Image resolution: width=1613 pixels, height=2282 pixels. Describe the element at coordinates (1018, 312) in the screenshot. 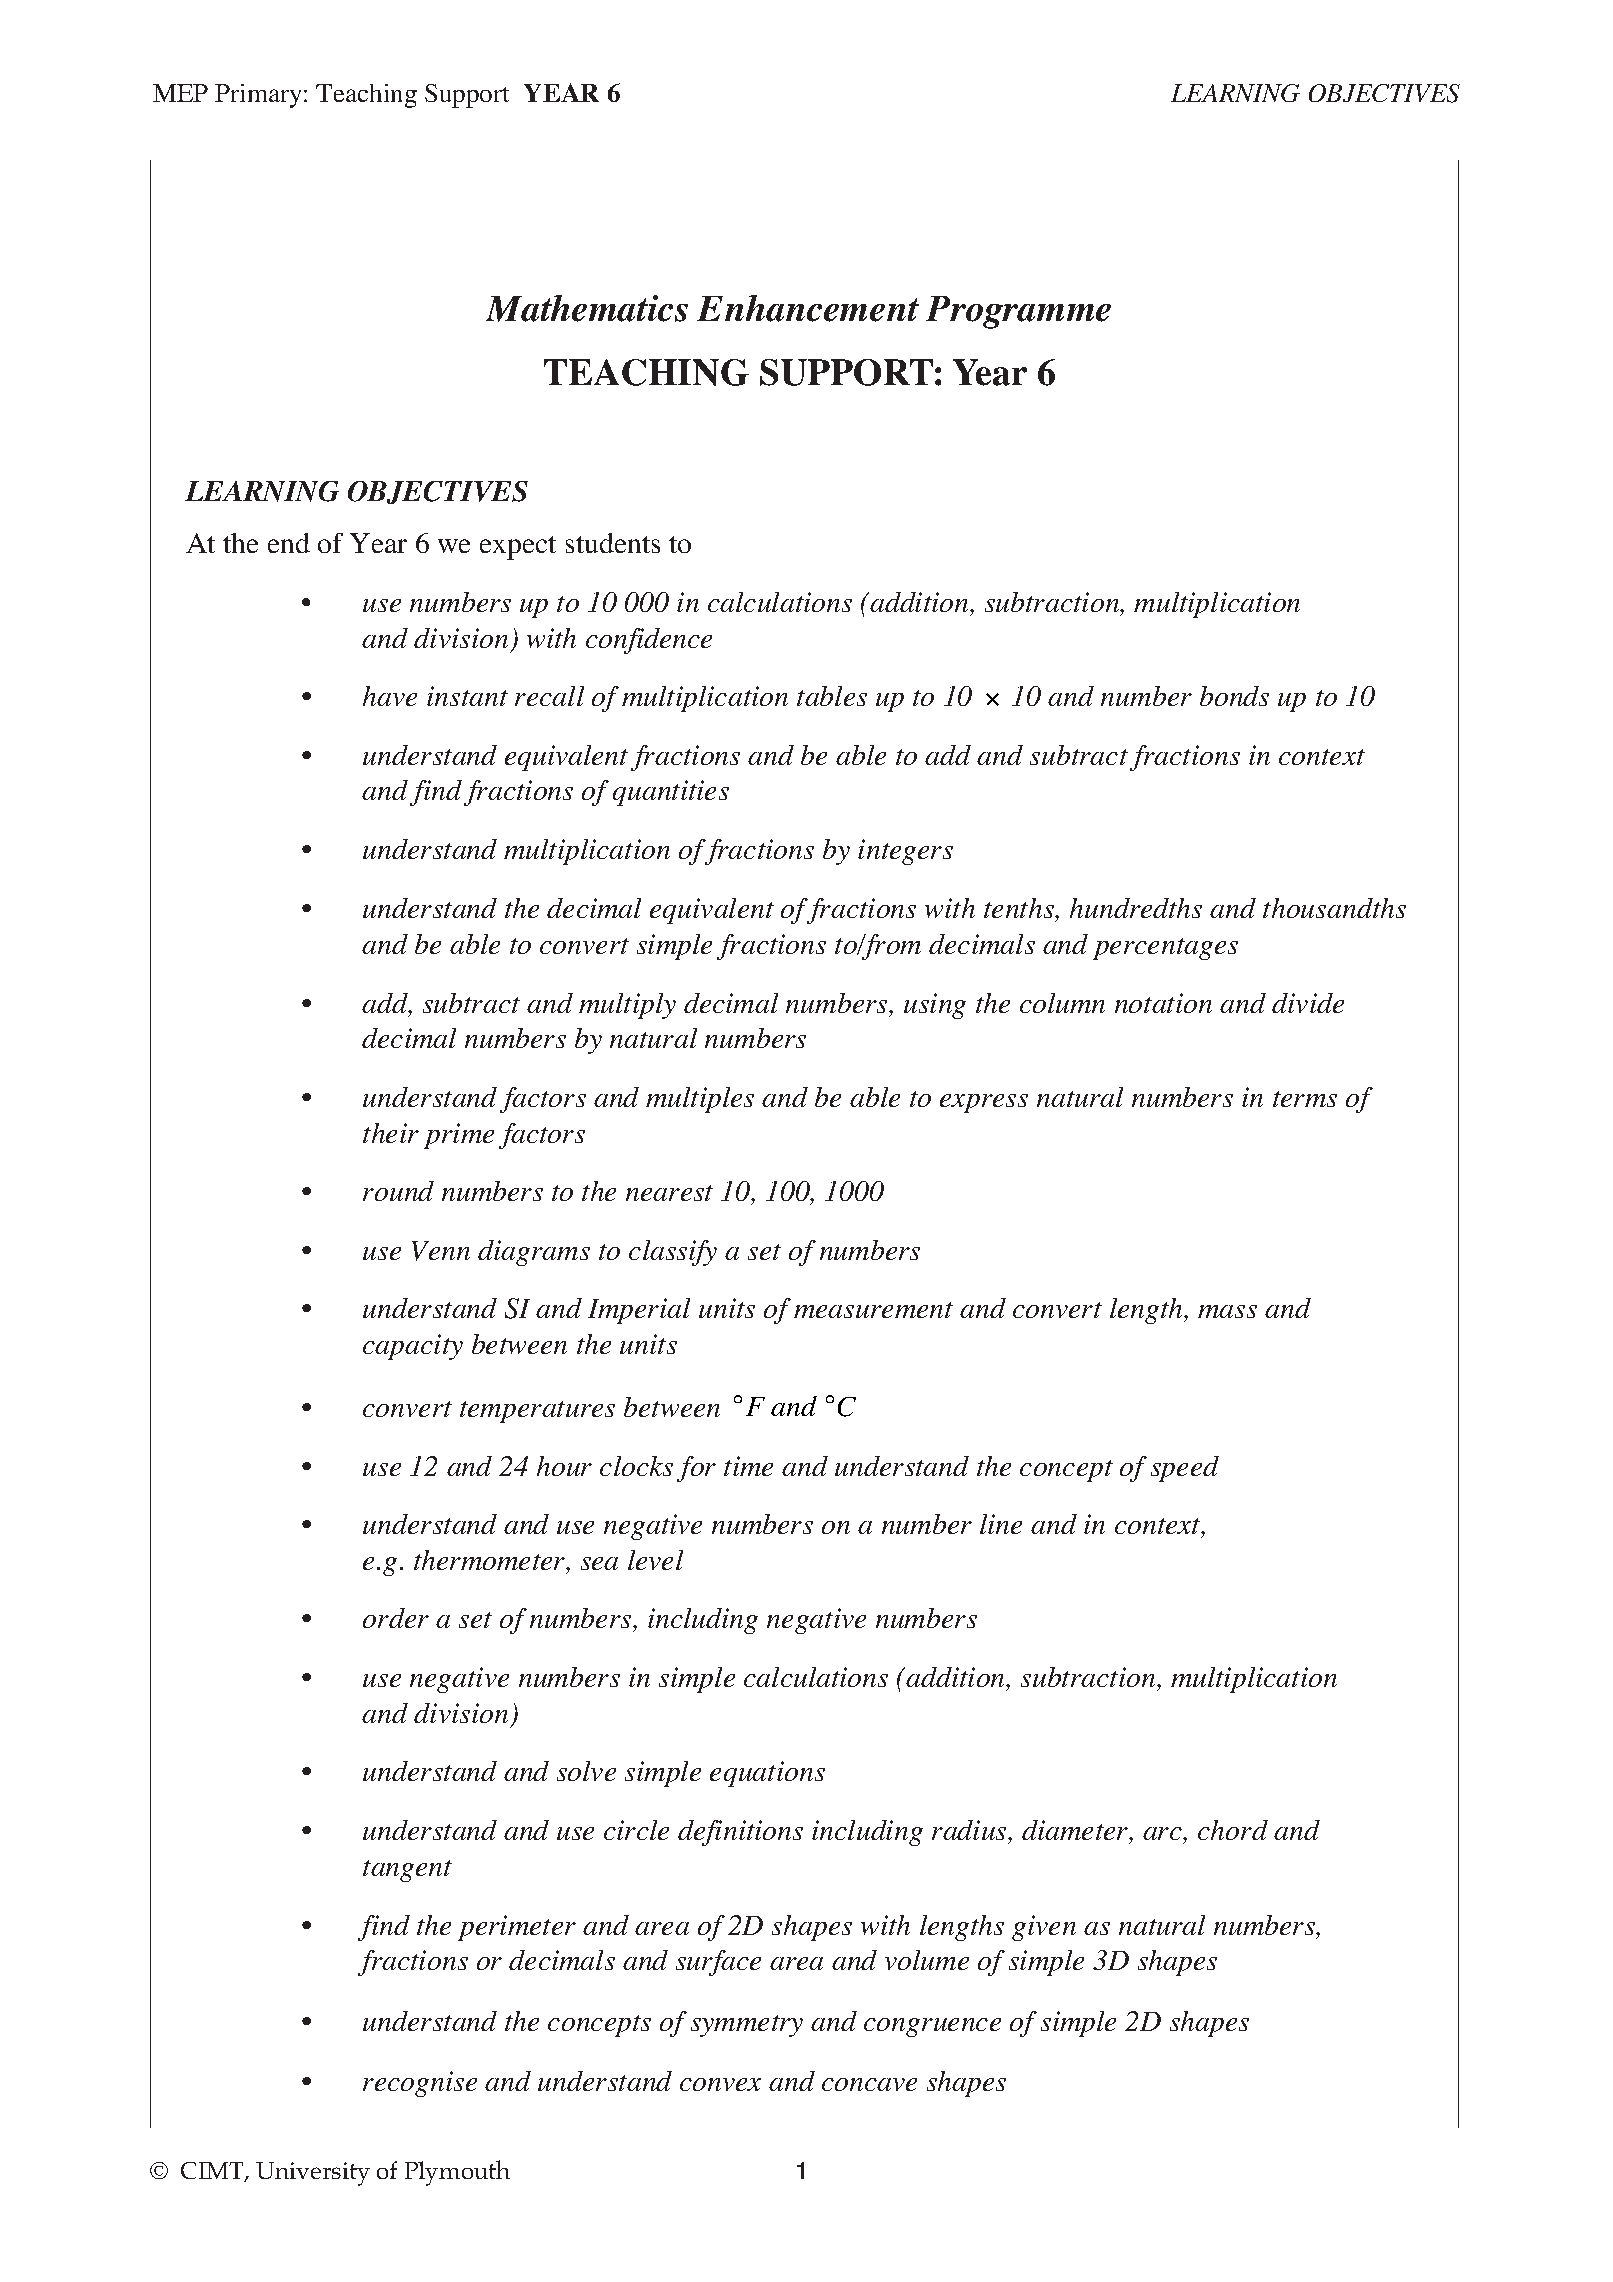

I see `Programme` at that location.
